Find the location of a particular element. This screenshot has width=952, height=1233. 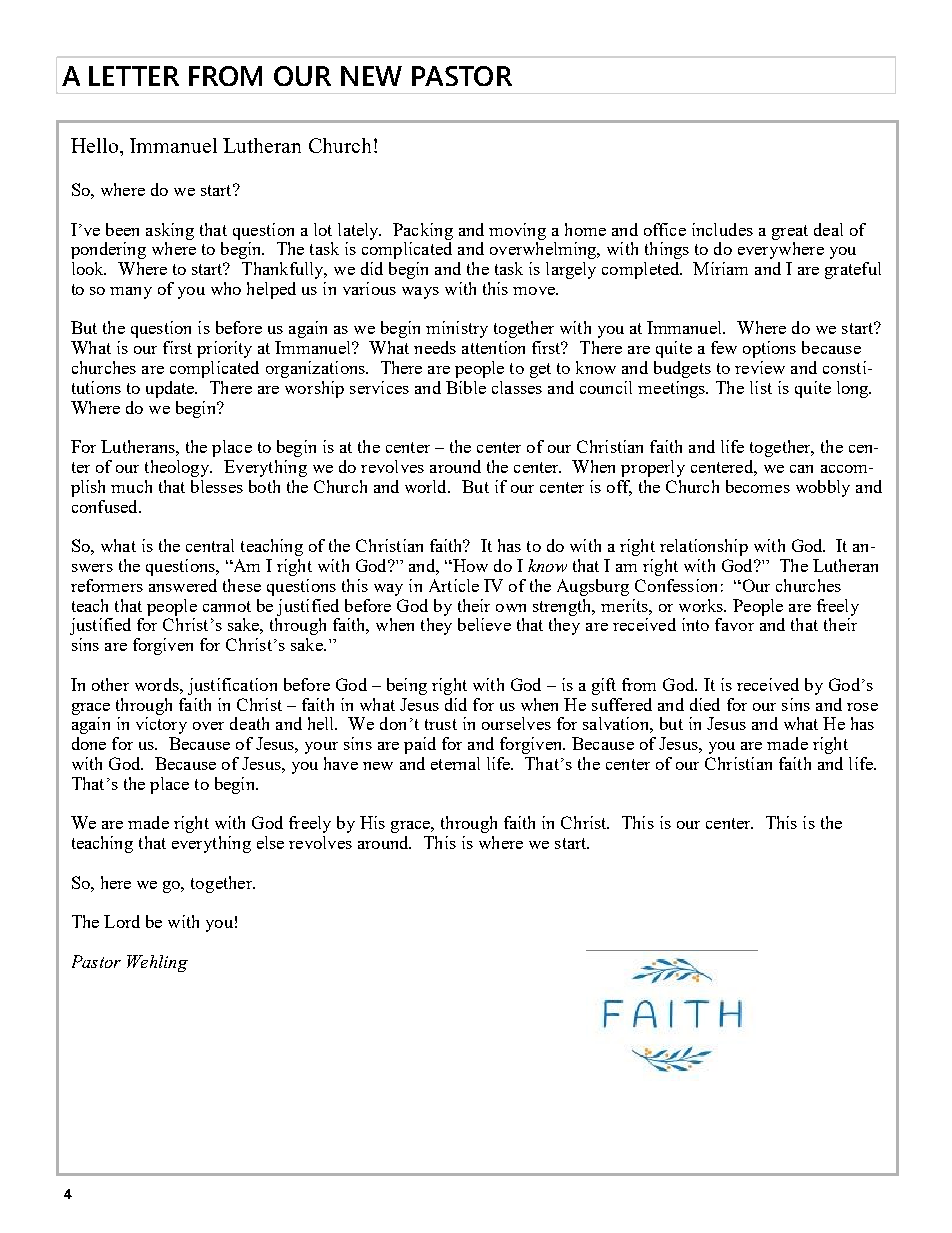

LETTER is located at coordinates (134, 76).
